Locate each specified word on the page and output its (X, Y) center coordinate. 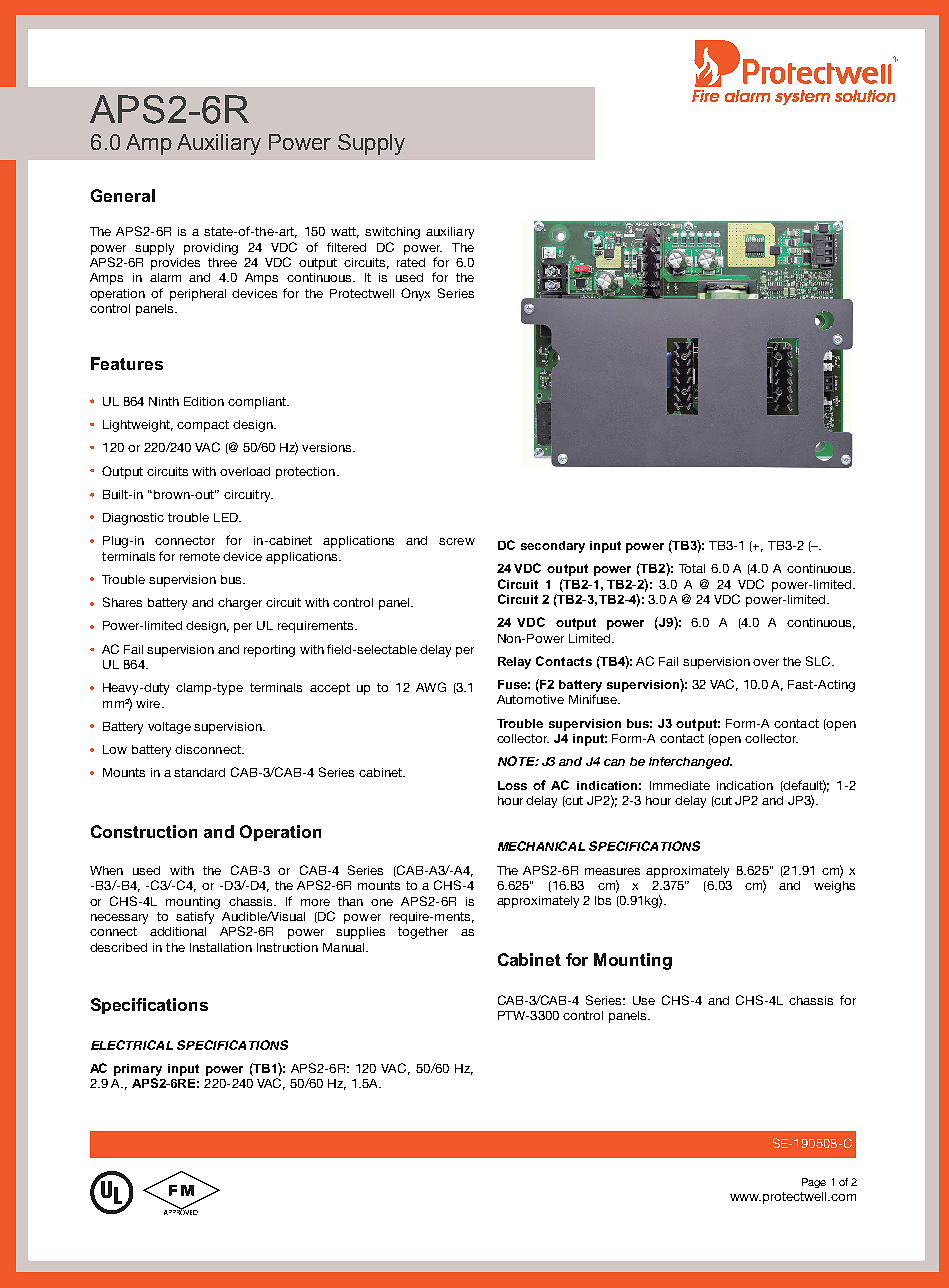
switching (392, 233)
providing (211, 249)
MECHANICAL (541, 846)
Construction (144, 831)
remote (200, 556)
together (423, 933)
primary (138, 1070)
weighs (834, 887)
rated (411, 262)
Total (692, 568)
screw (457, 541)
